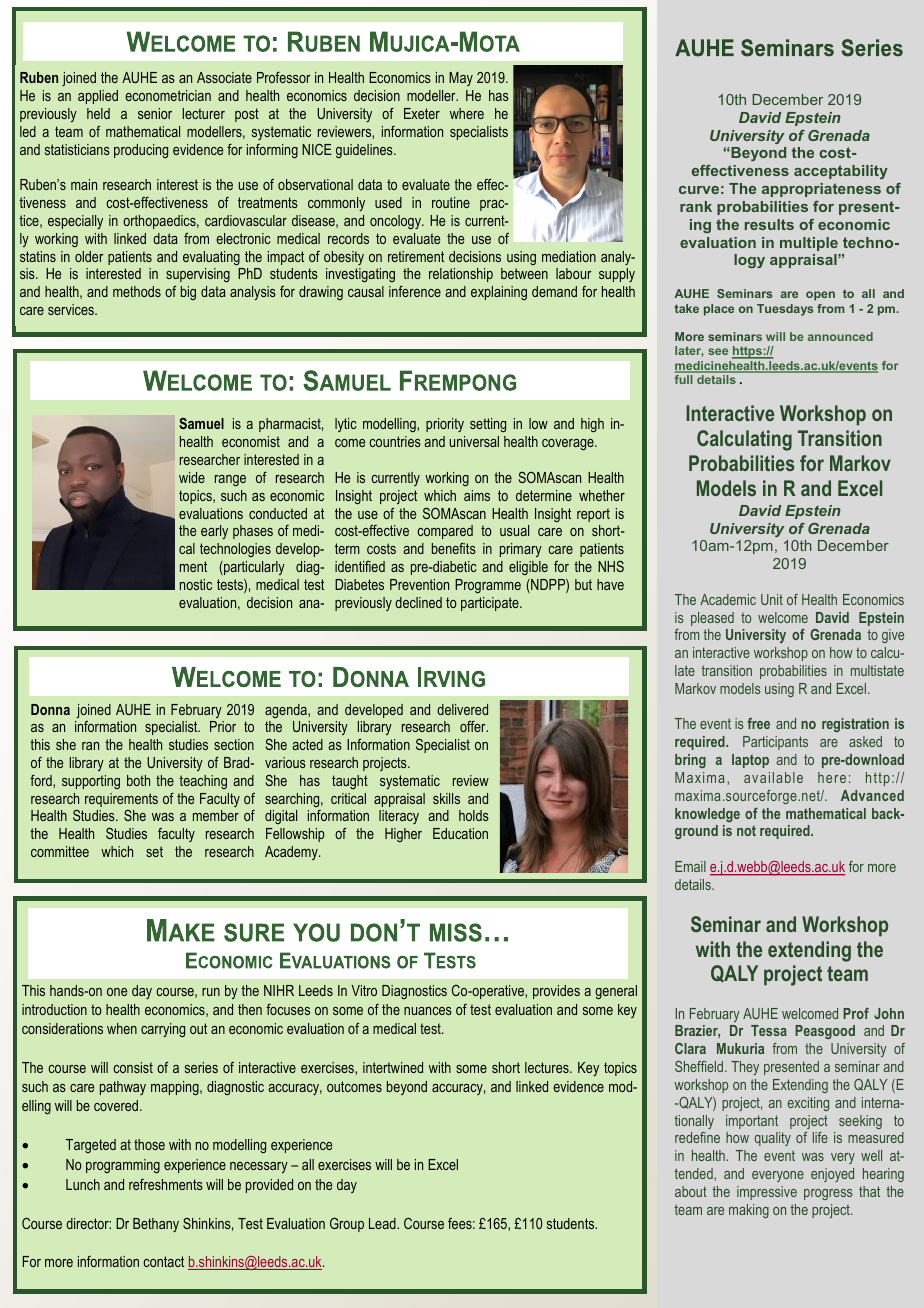 This image has width=924, height=1308. I want to click on senior, so click(155, 113).
